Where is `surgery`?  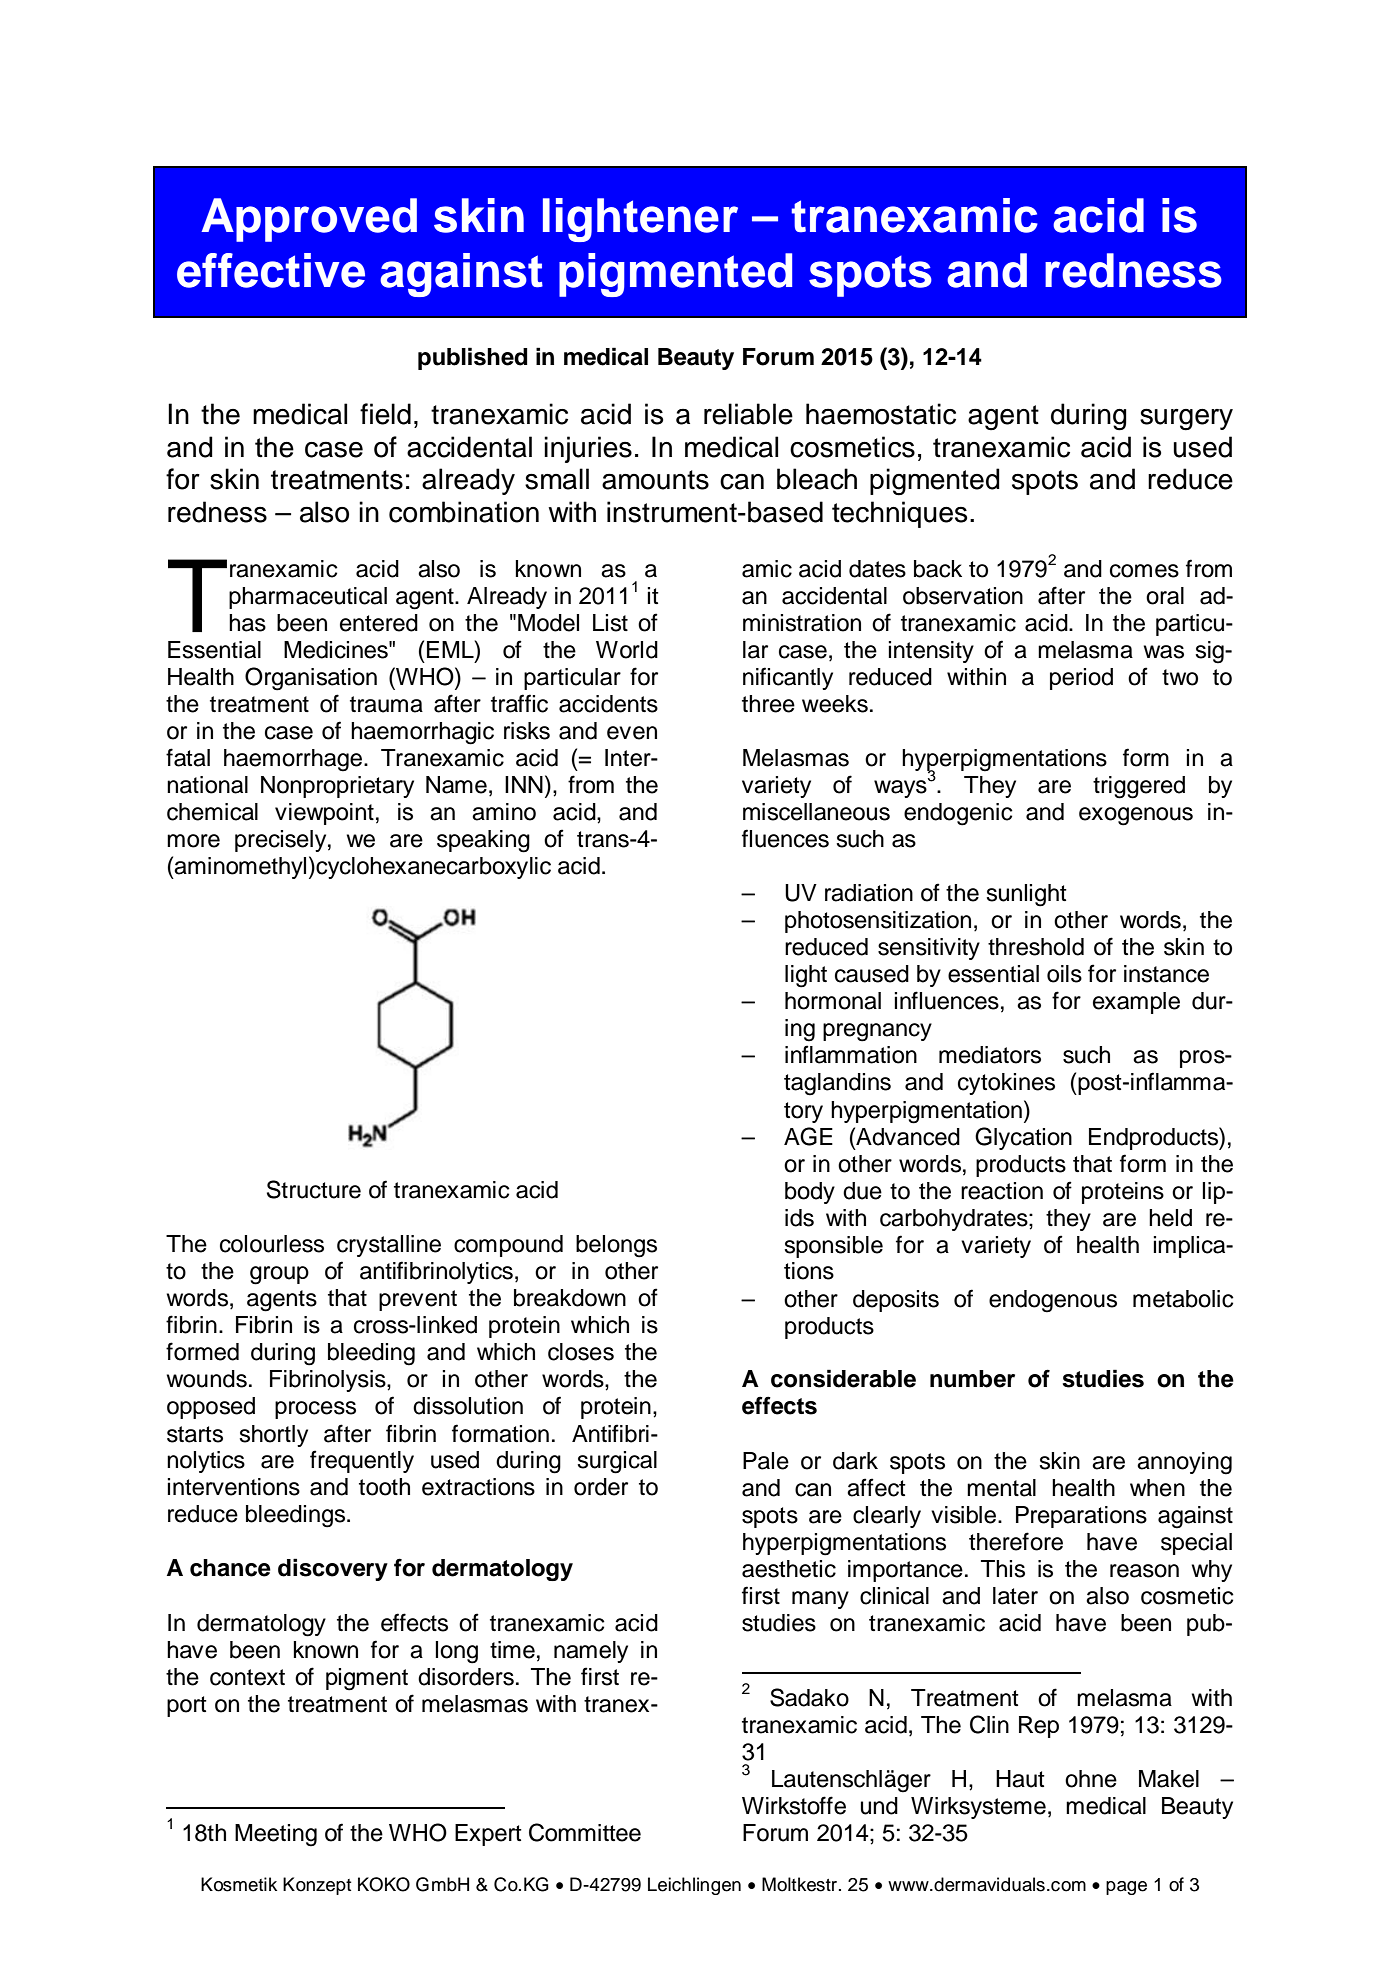
surgery is located at coordinates (1186, 420).
